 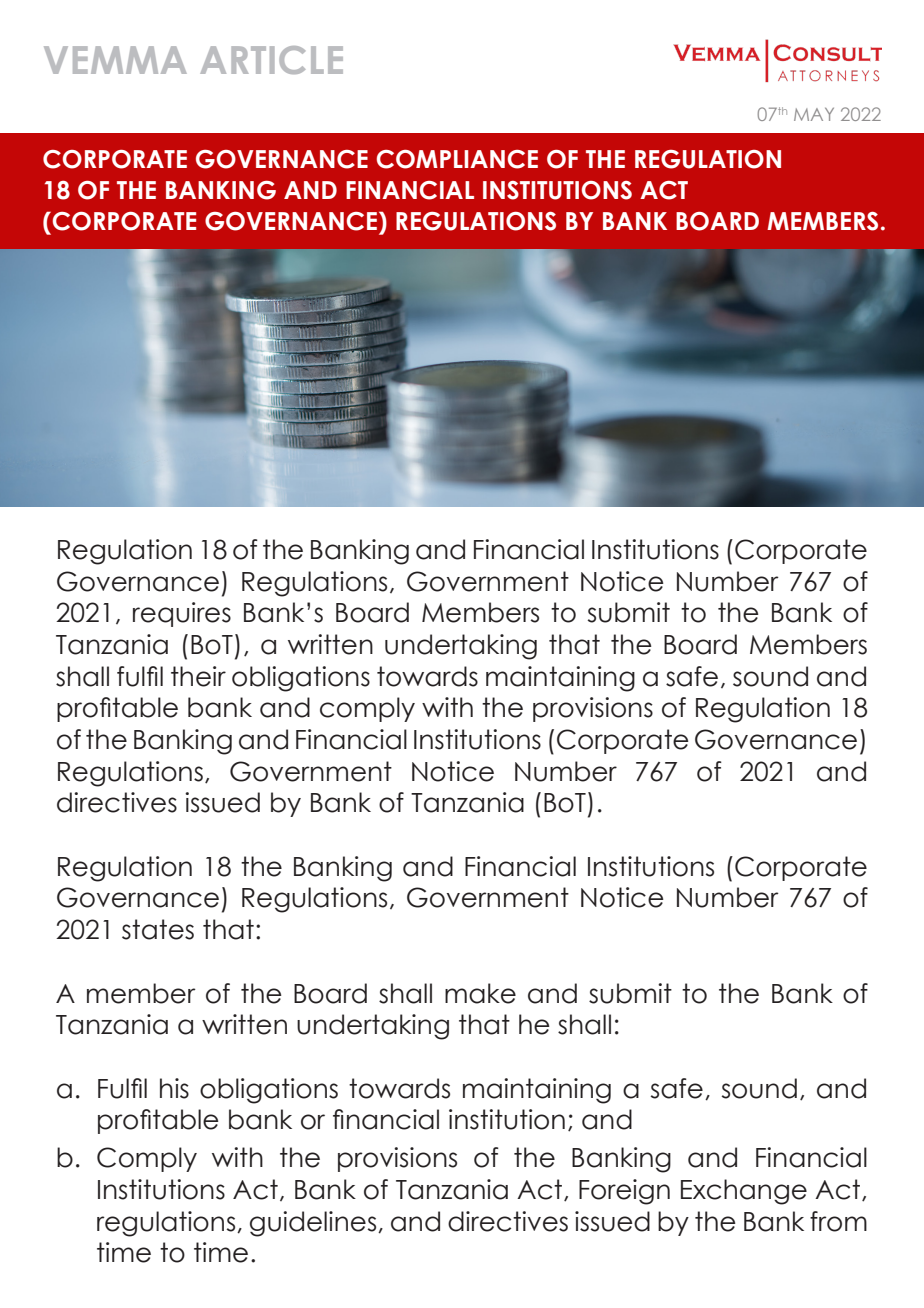 What do you see at coordinates (457, 159) in the page?
I see `COMPLIANCE` at bounding box center [457, 159].
